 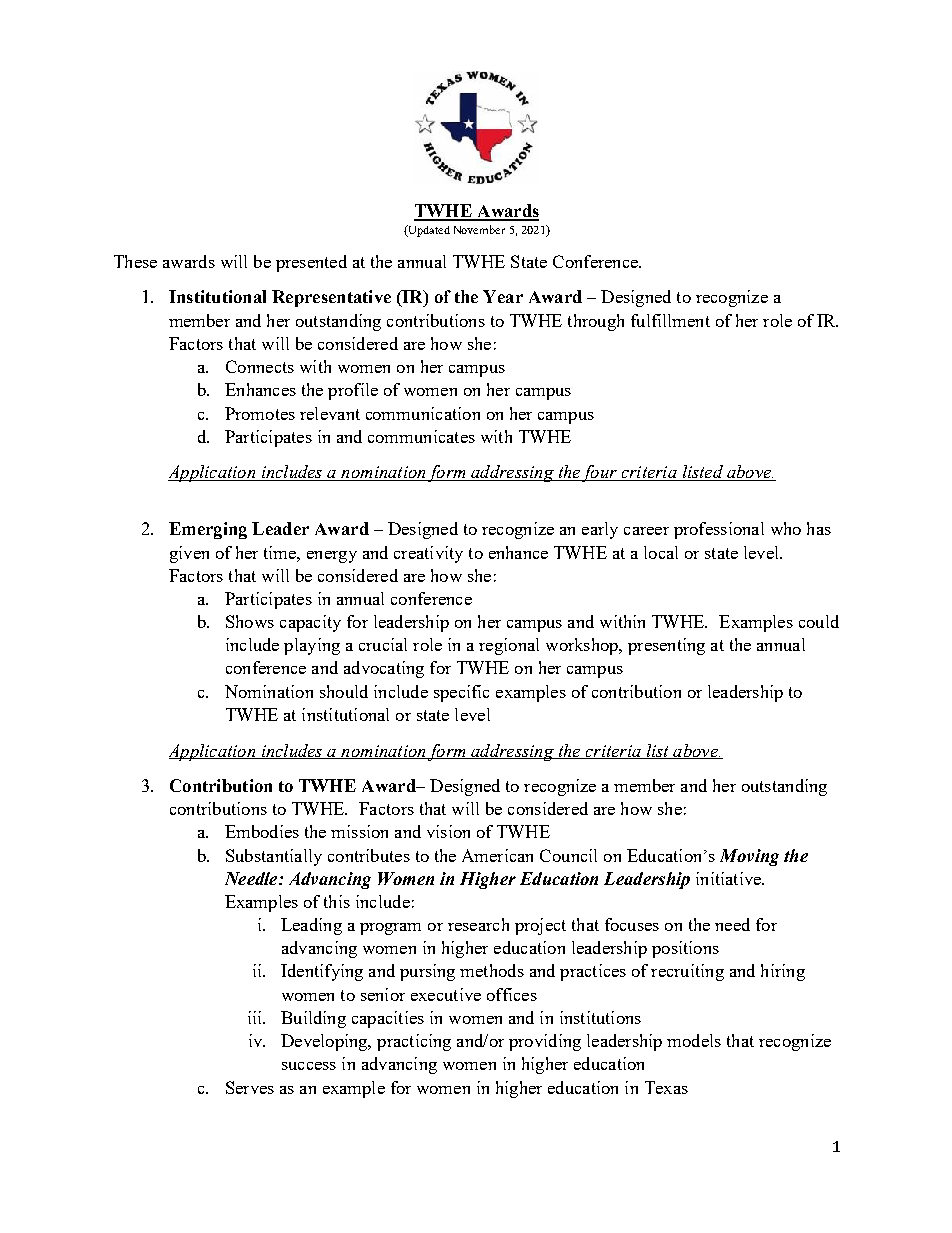 What do you see at coordinates (670, 320) in the page?
I see `fulfillment` at bounding box center [670, 320].
